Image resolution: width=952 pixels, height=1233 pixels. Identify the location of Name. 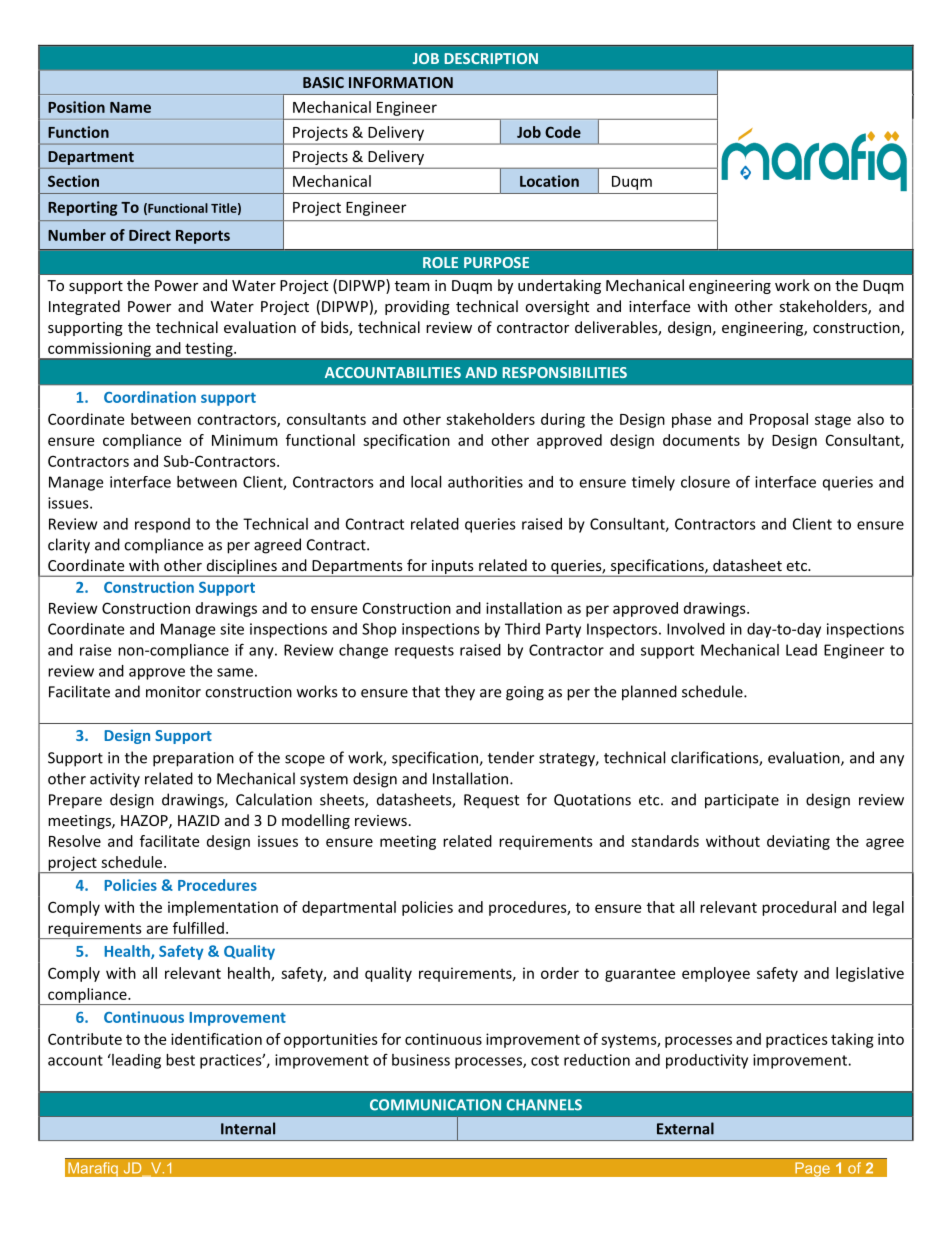
(130, 107).
